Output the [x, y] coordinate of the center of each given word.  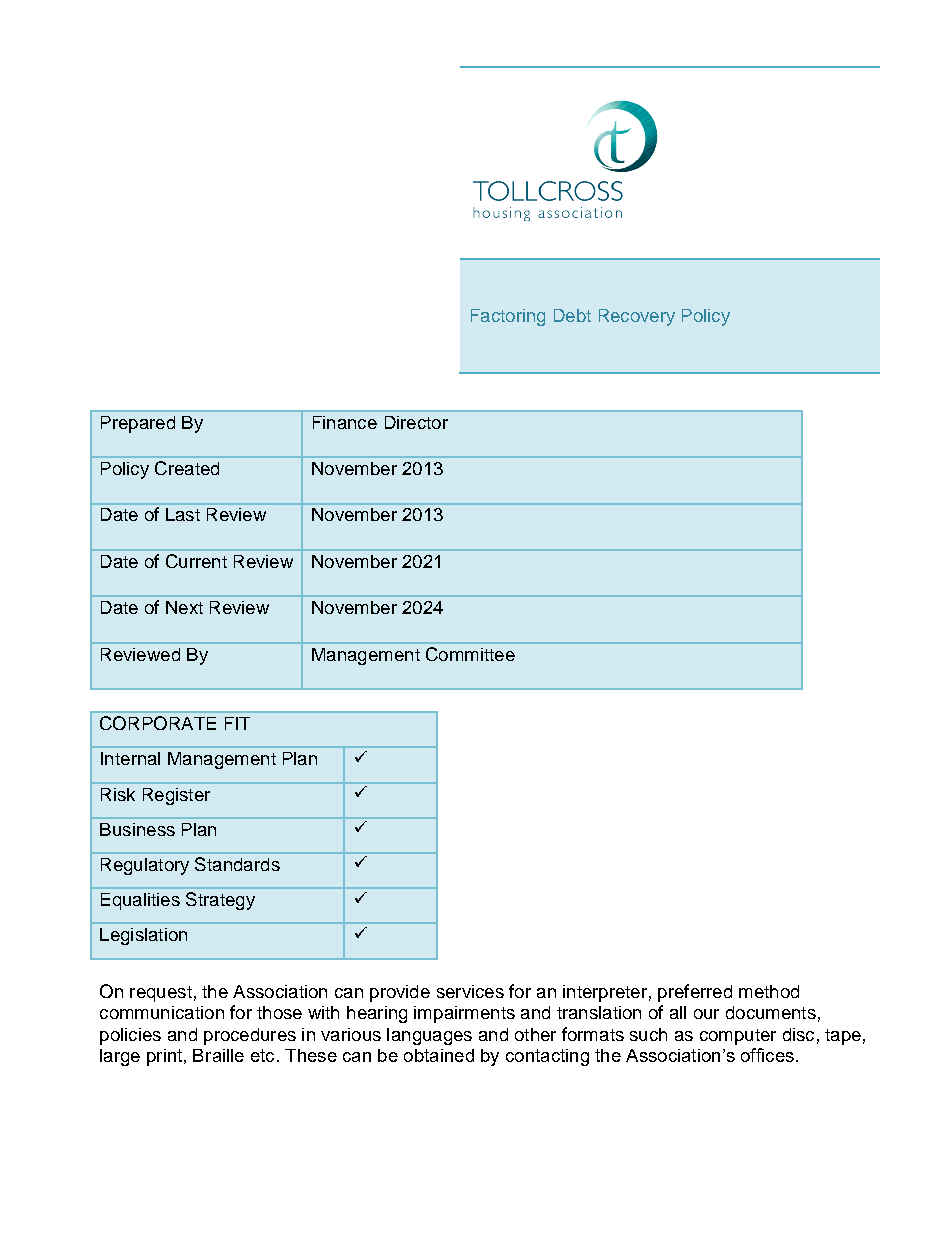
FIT [237, 723]
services [470, 991]
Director [416, 422]
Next [184, 607]
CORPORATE [158, 723]
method [769, 991]
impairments [464, 1014]
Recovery [637, 317]
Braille [218, 1055]
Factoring [508, 317]
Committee [470, 654]
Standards [237, 864]
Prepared [138, 424]
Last [183, 514]
